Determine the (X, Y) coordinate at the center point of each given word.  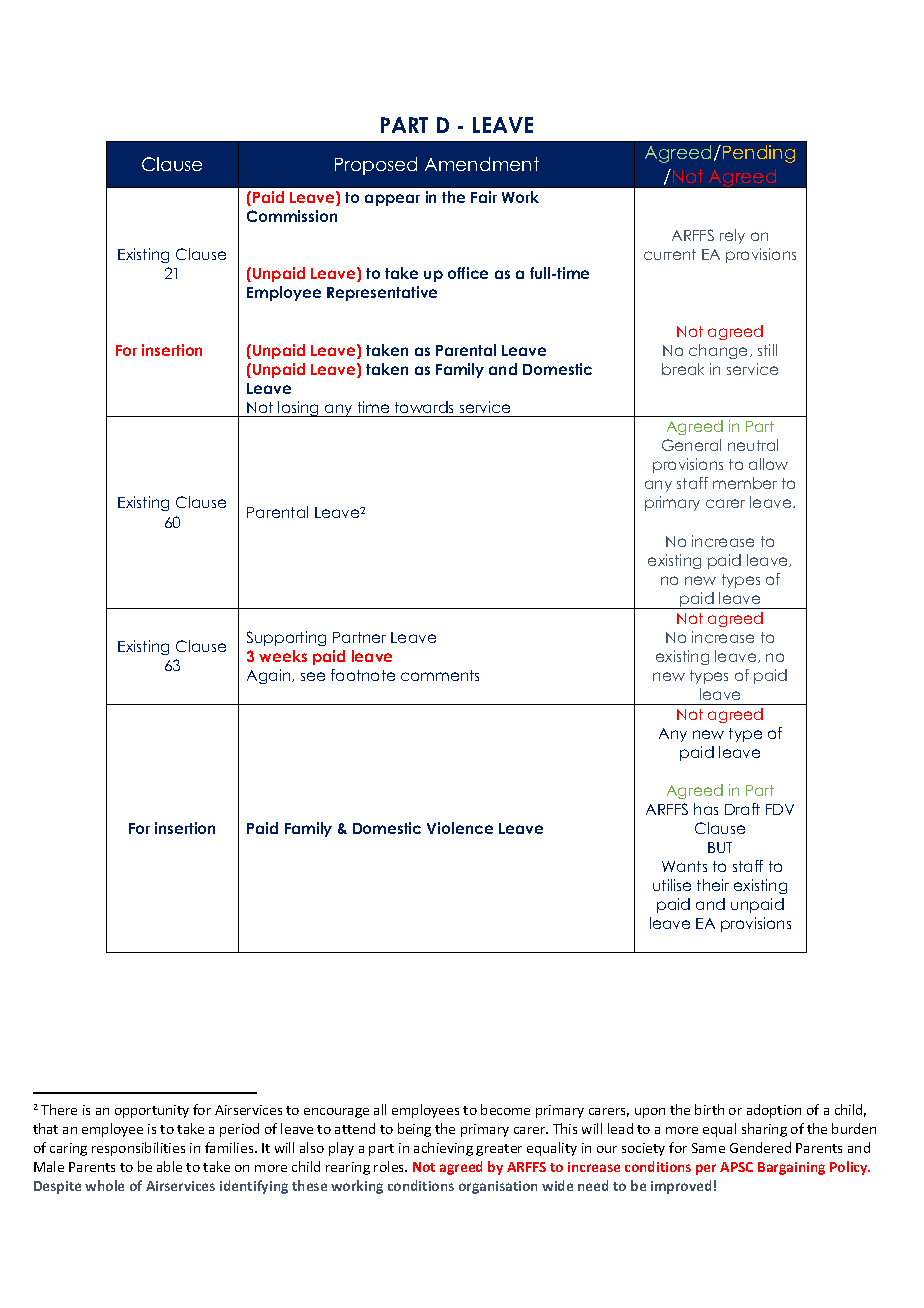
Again (270, 676)
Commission (292, 216)
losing (299, 409)
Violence (460, 828)
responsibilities (138, 1149)
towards (424, 407)
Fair (484, 197)
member (745, 483)
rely (732, 236)
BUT (720, 847)
